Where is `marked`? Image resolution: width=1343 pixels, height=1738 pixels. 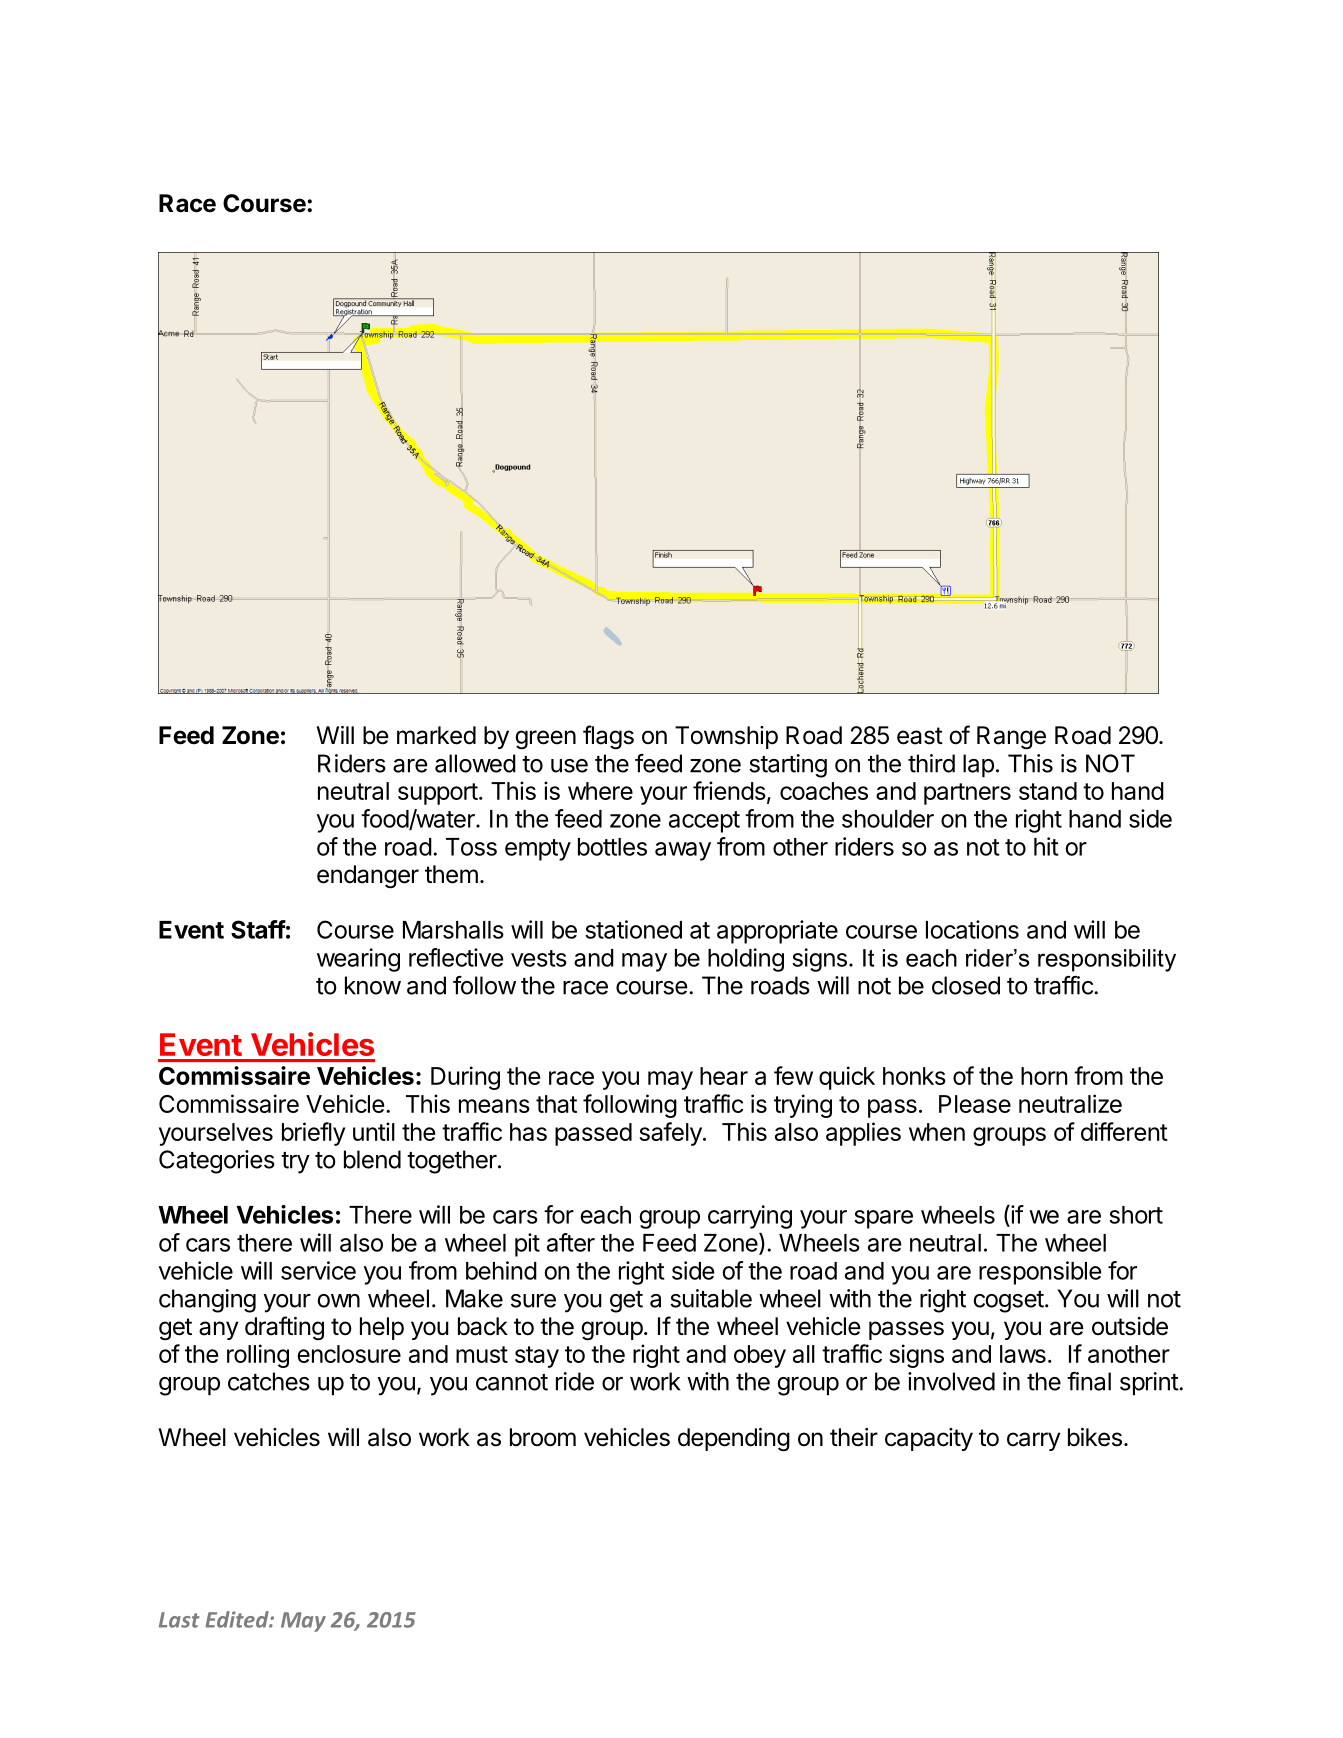
marked is located at coordinates (436, 735).
